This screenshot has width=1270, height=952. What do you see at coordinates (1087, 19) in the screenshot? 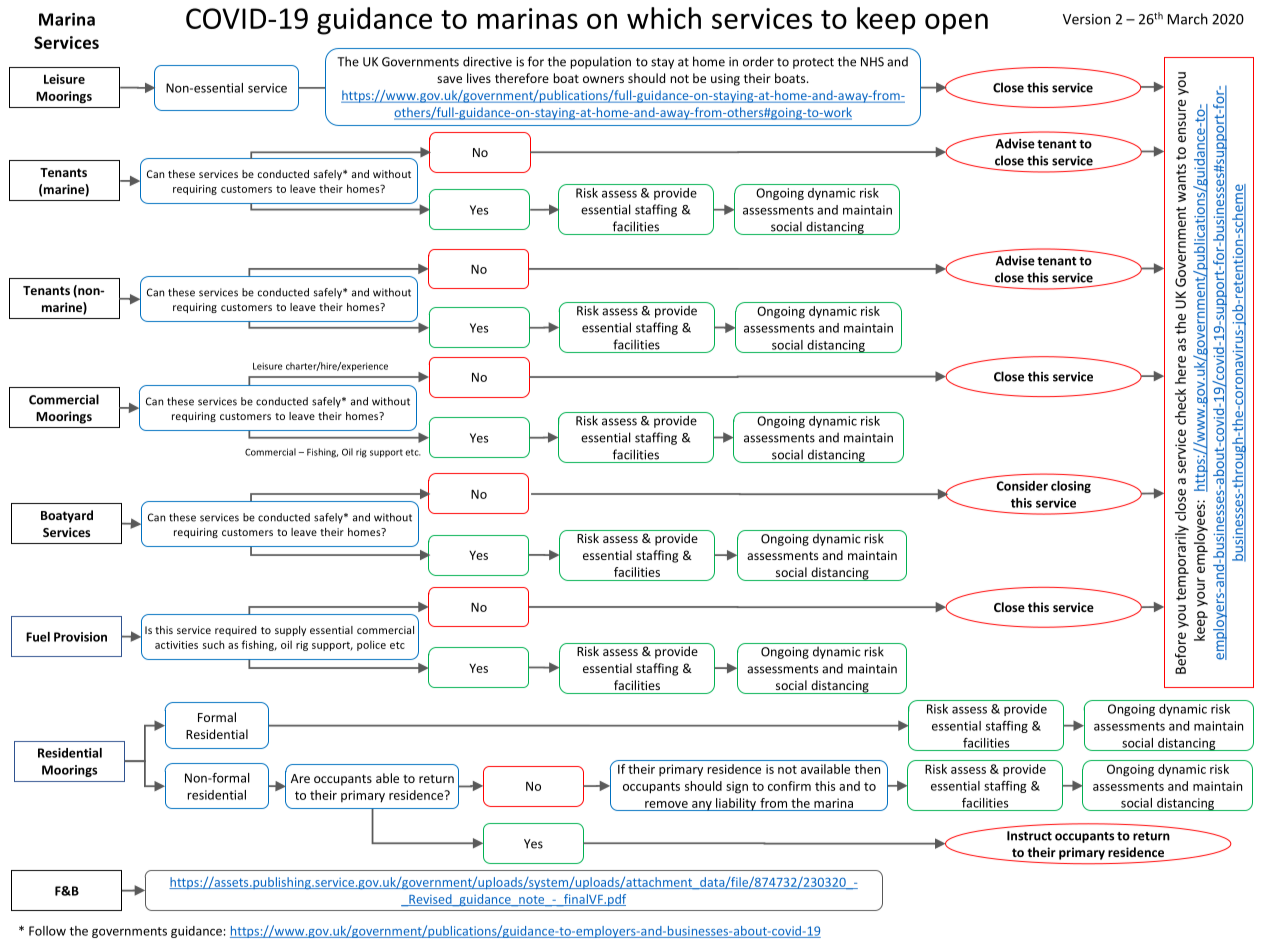
I see `Version` at bounding box center [1087, 19].
